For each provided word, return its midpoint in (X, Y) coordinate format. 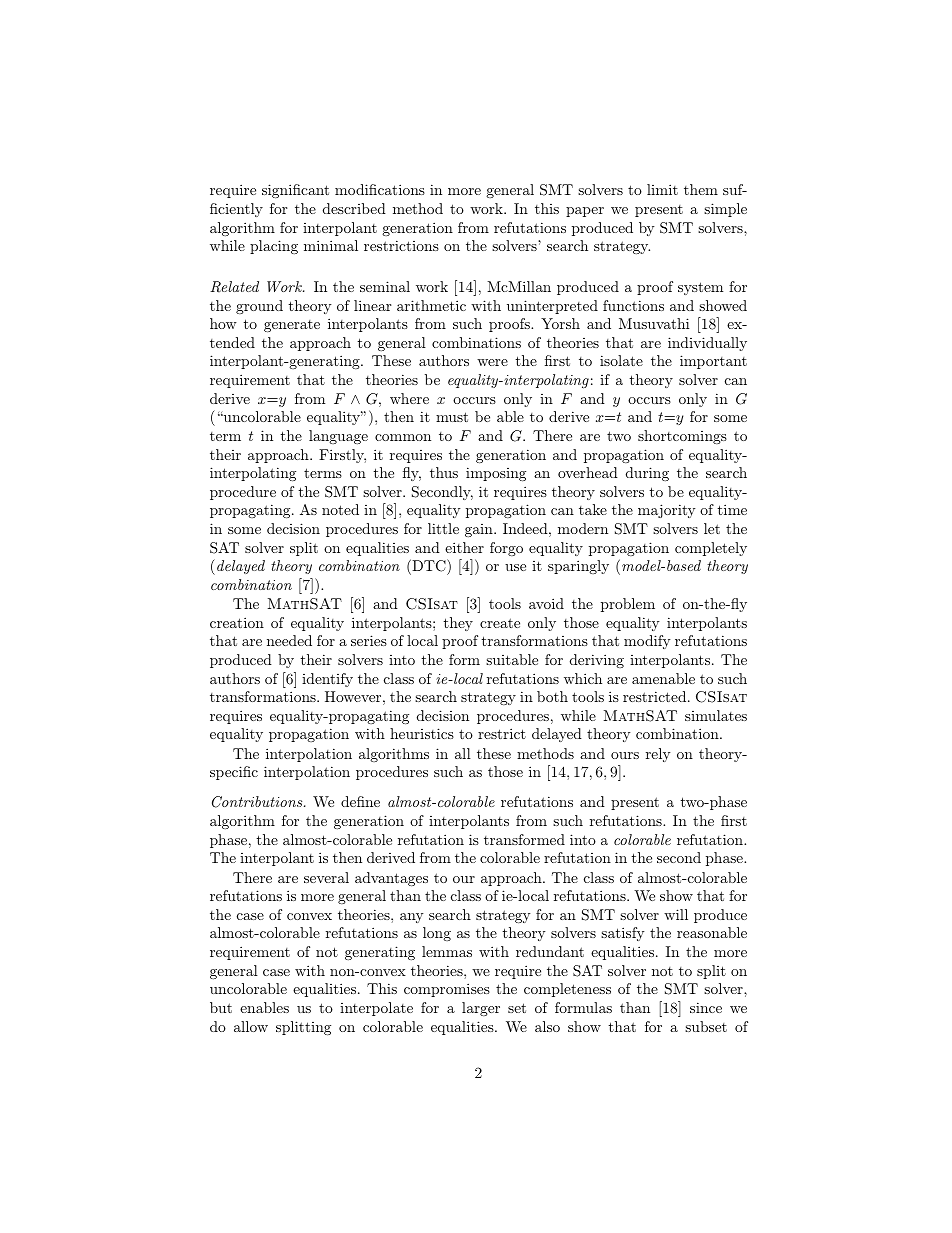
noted (340, 509)
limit (662, 189)
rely (658, 755)
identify (327, 680)
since (706, 1007)
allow (251, 1026)
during (647, 474)
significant (295, 191)
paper (585, 212)
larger (481, 1009)
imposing (496, 474)
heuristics (422, 733)
